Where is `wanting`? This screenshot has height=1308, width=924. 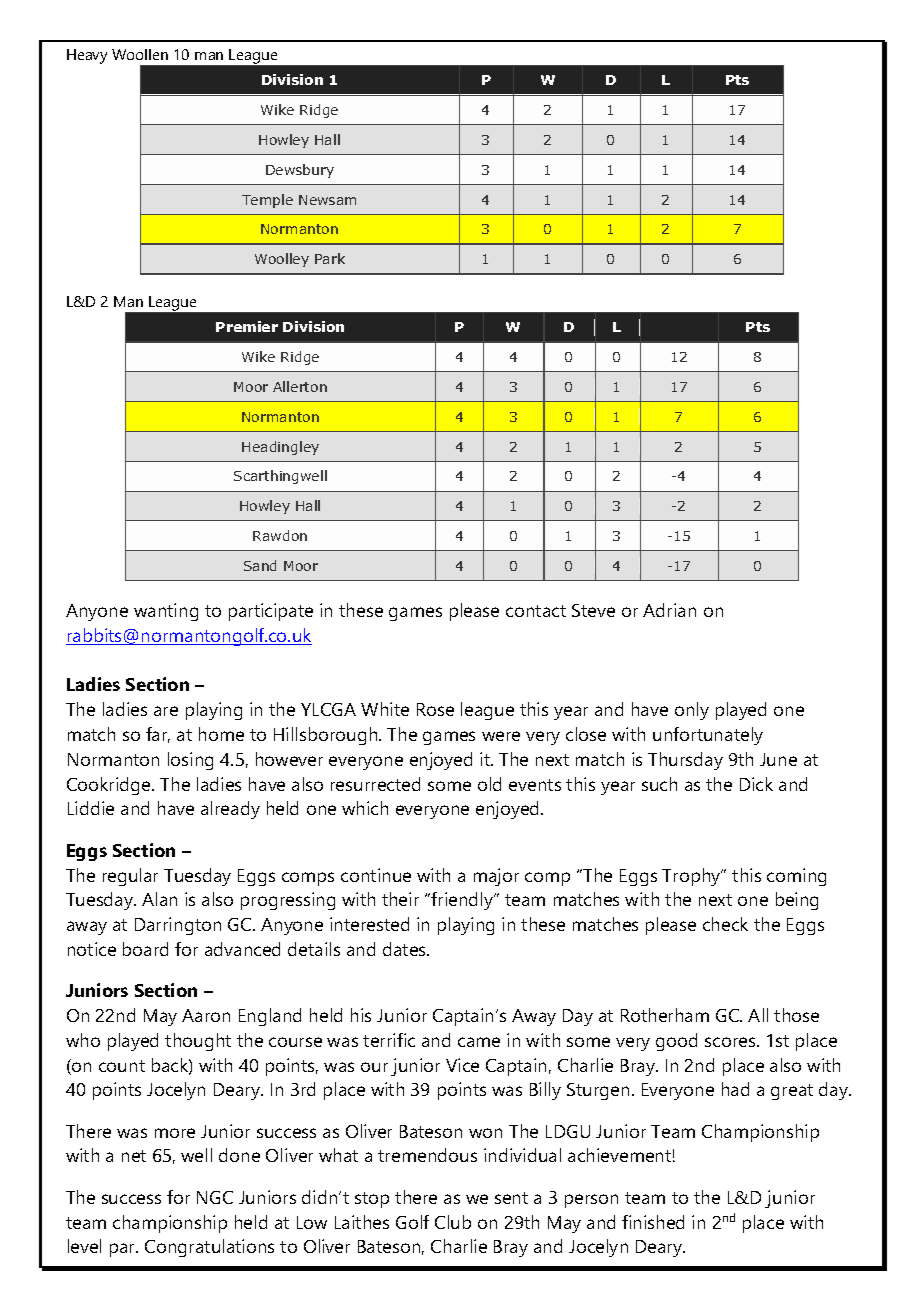 wanting is located at coordinates (166, 612).
